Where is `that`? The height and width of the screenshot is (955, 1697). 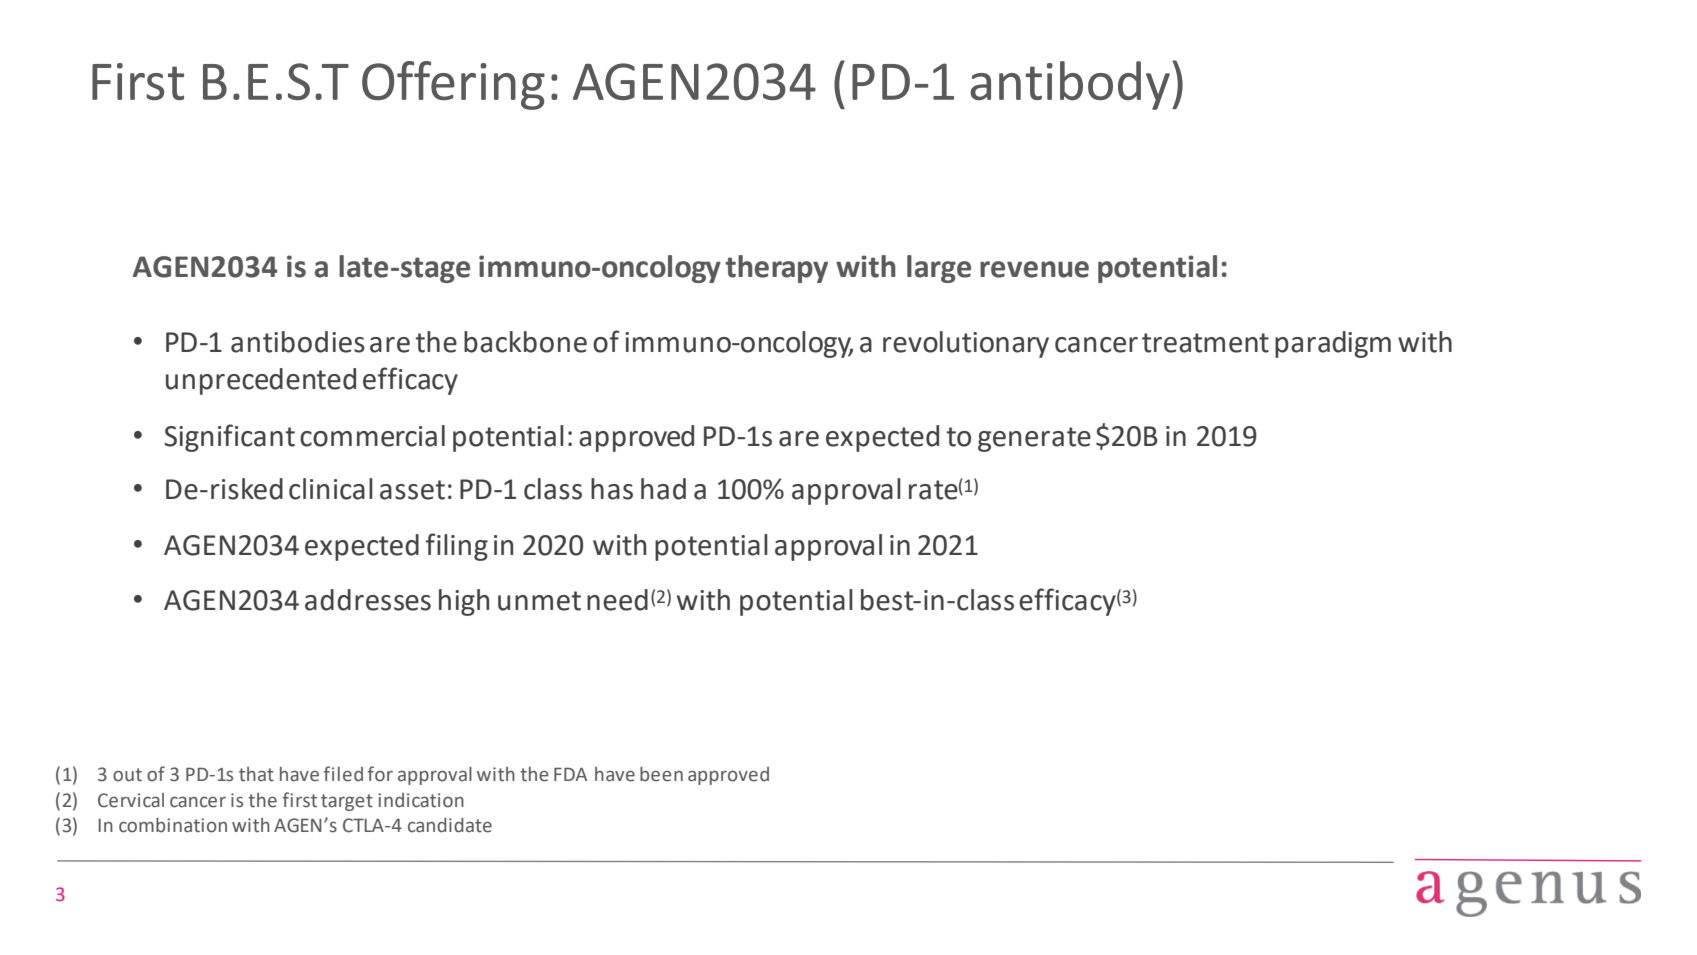 that is located at coordinates (256, 774).
